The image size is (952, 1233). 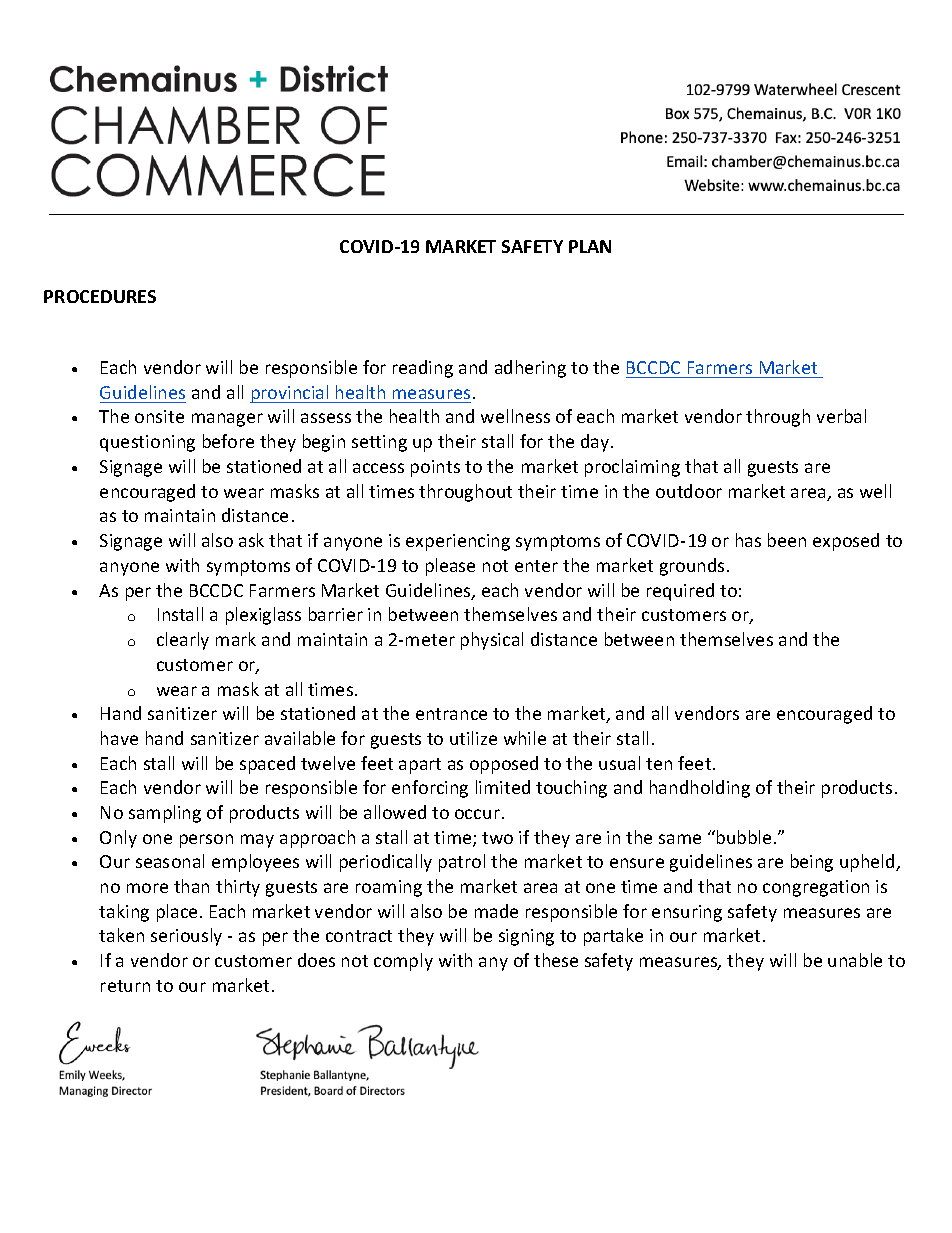 I want to click on have, so click(x=119, y=738).
